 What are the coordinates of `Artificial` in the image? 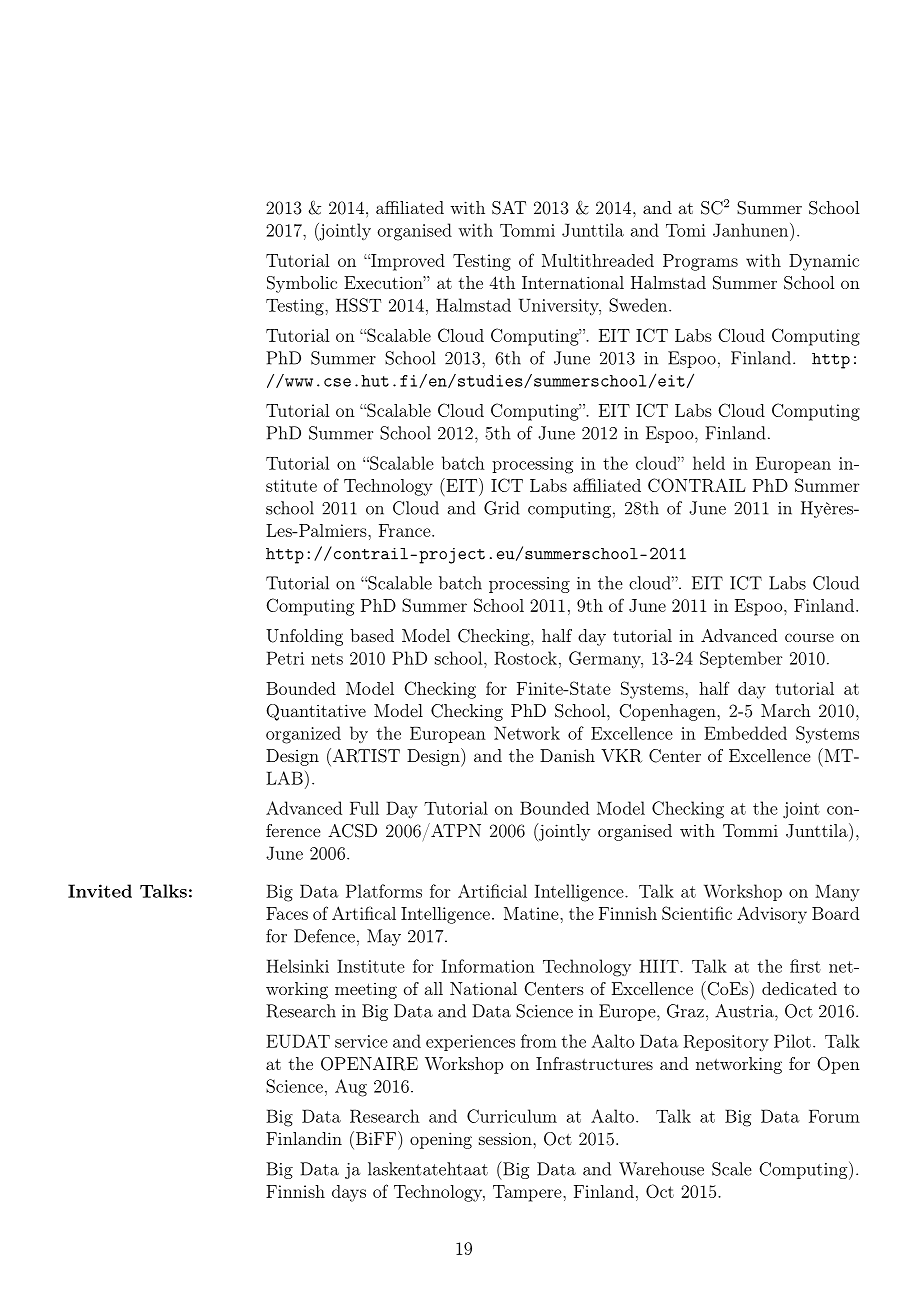 It's located at (492, 891).
